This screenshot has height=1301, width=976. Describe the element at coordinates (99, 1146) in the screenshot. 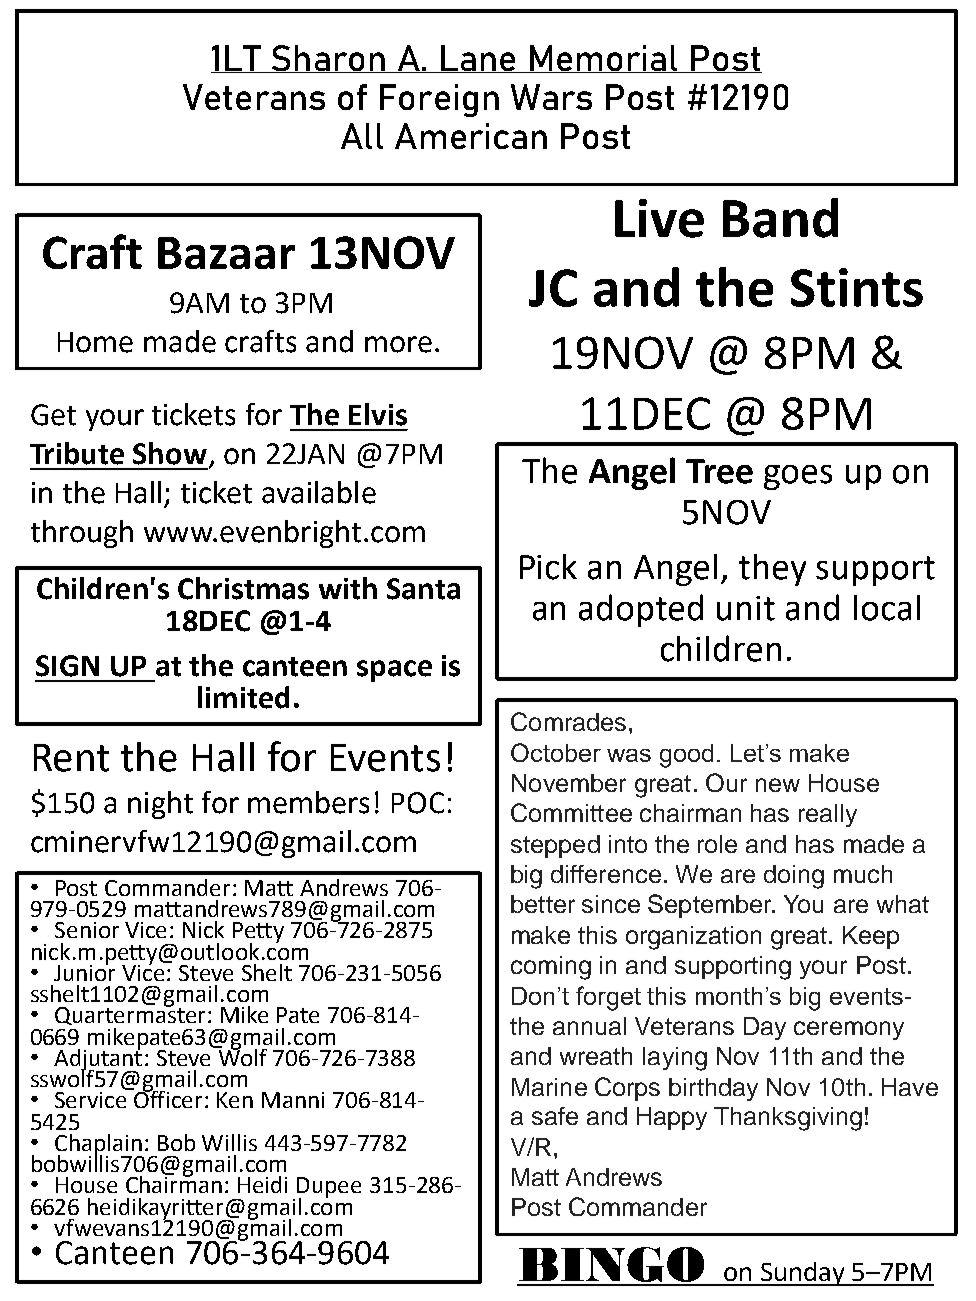

I see `Chaplain` at that location.
